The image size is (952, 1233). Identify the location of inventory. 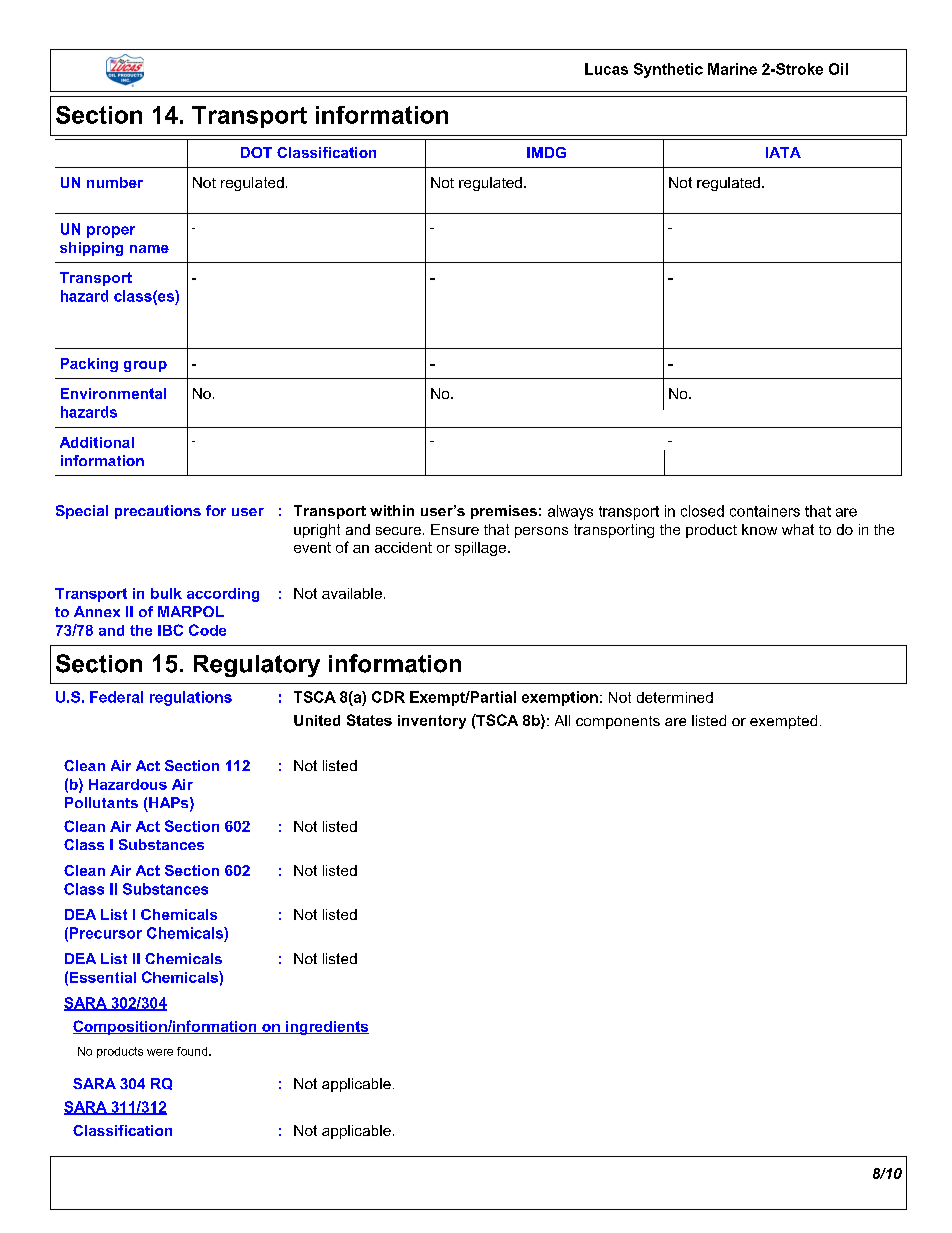
(432, 722).
